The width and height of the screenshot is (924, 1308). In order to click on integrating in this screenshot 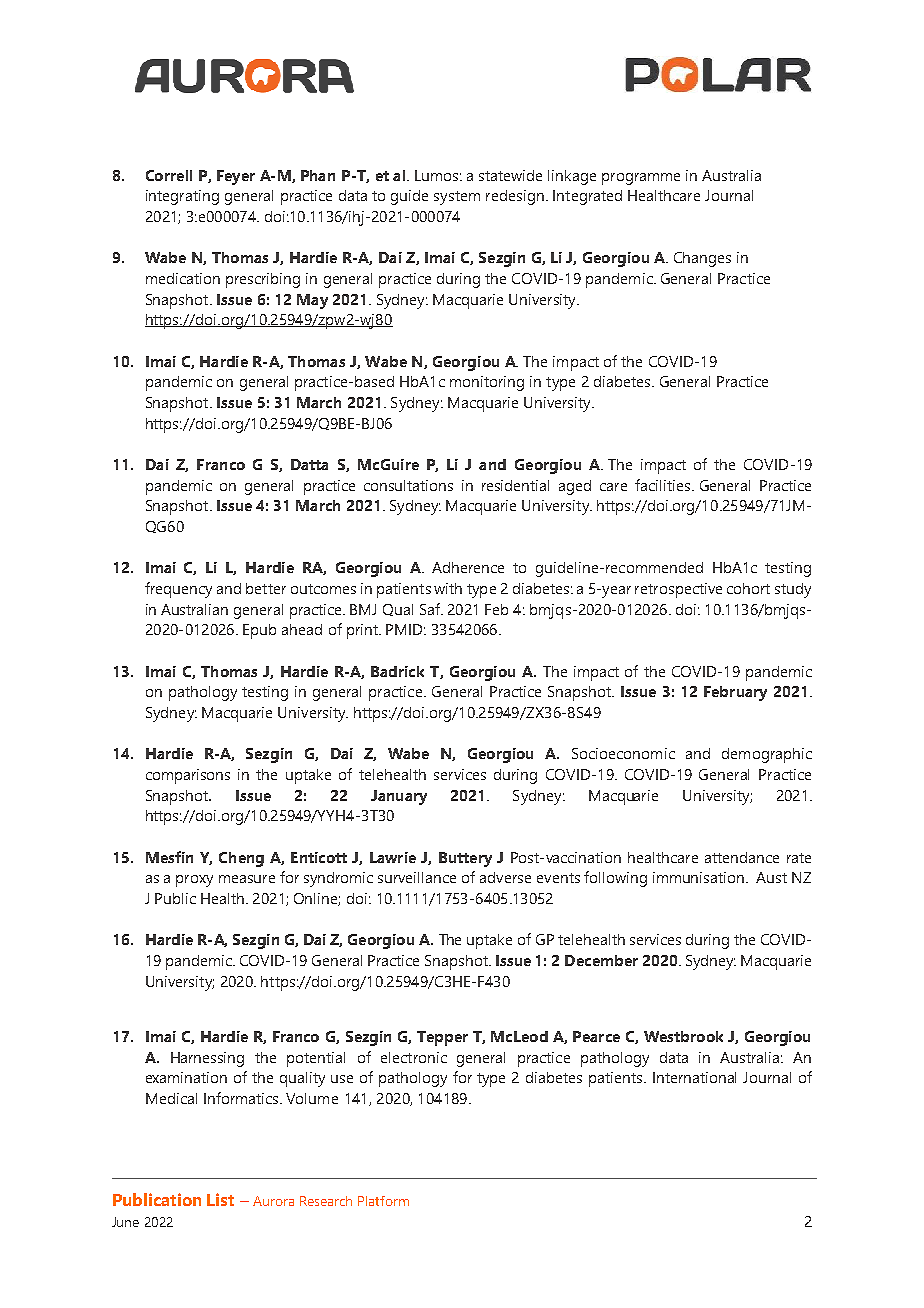, I will do `click(182, 197)`.
